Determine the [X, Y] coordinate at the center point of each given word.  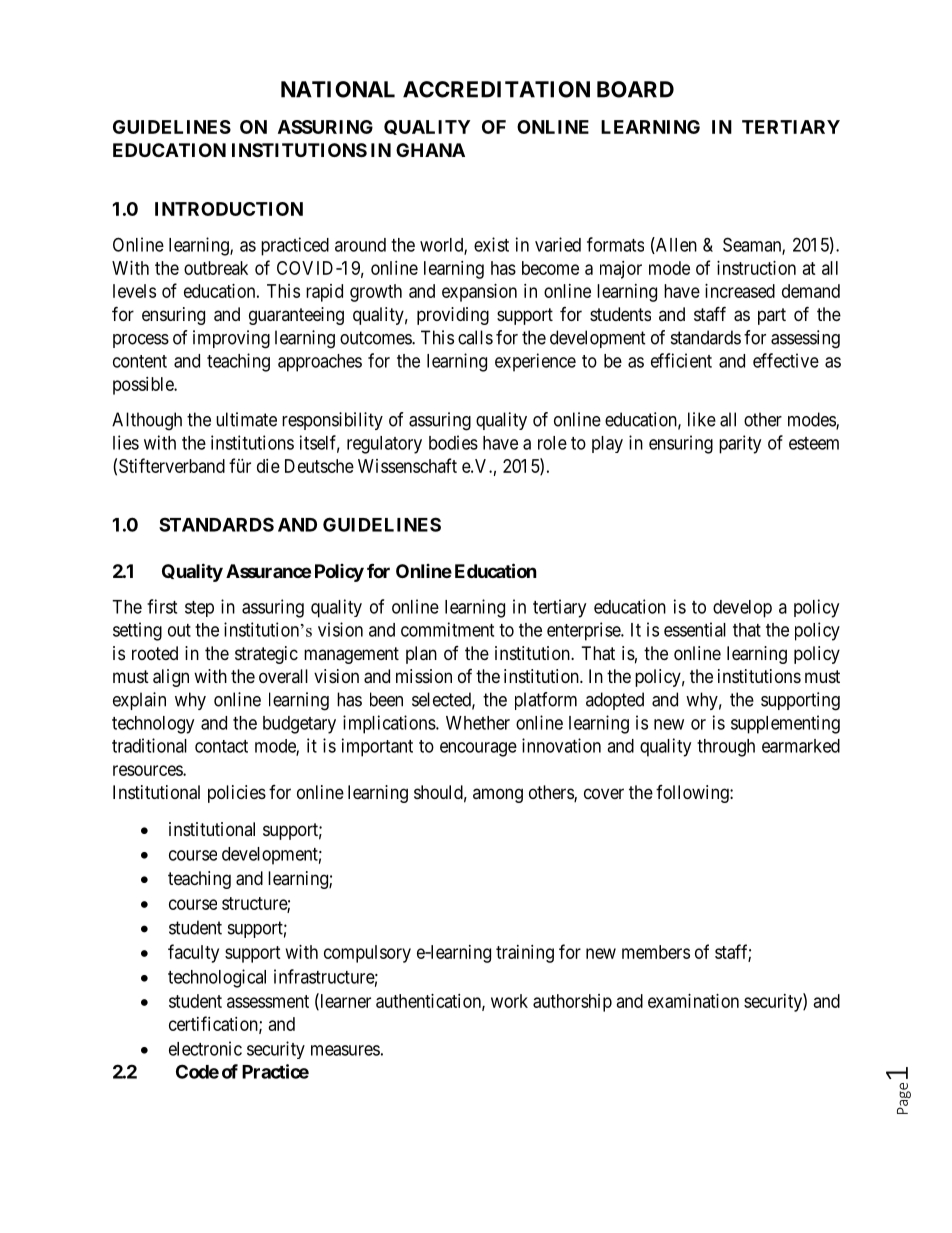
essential [695, 629]
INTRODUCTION [229, 209]
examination [693, 1001]
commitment [447, 629]
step [199, 609]
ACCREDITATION [496, 89]
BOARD [635, 89]
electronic [205, 1048]
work [509, 1001]
